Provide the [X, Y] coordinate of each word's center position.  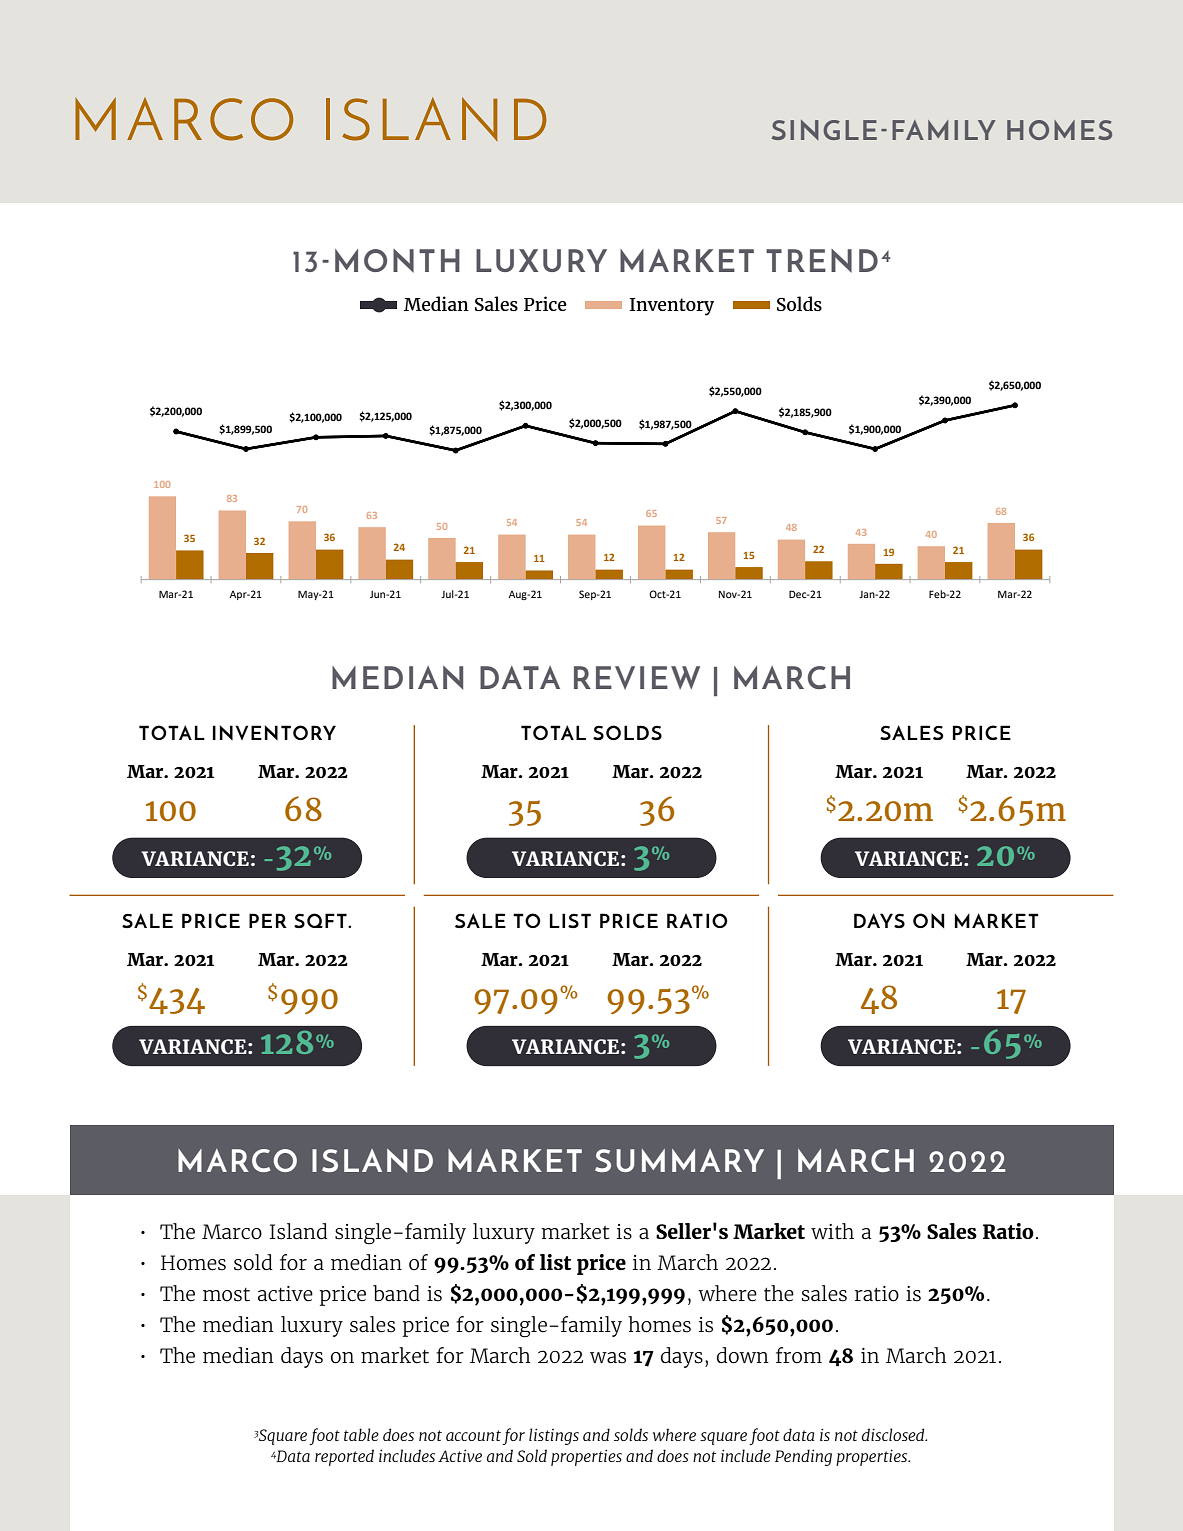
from [799, 1355]
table [361, 1434]
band [396, 1293]
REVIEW [637, 678]
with [832, 1231]
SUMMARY [679, 1160]
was [608, 1358]
